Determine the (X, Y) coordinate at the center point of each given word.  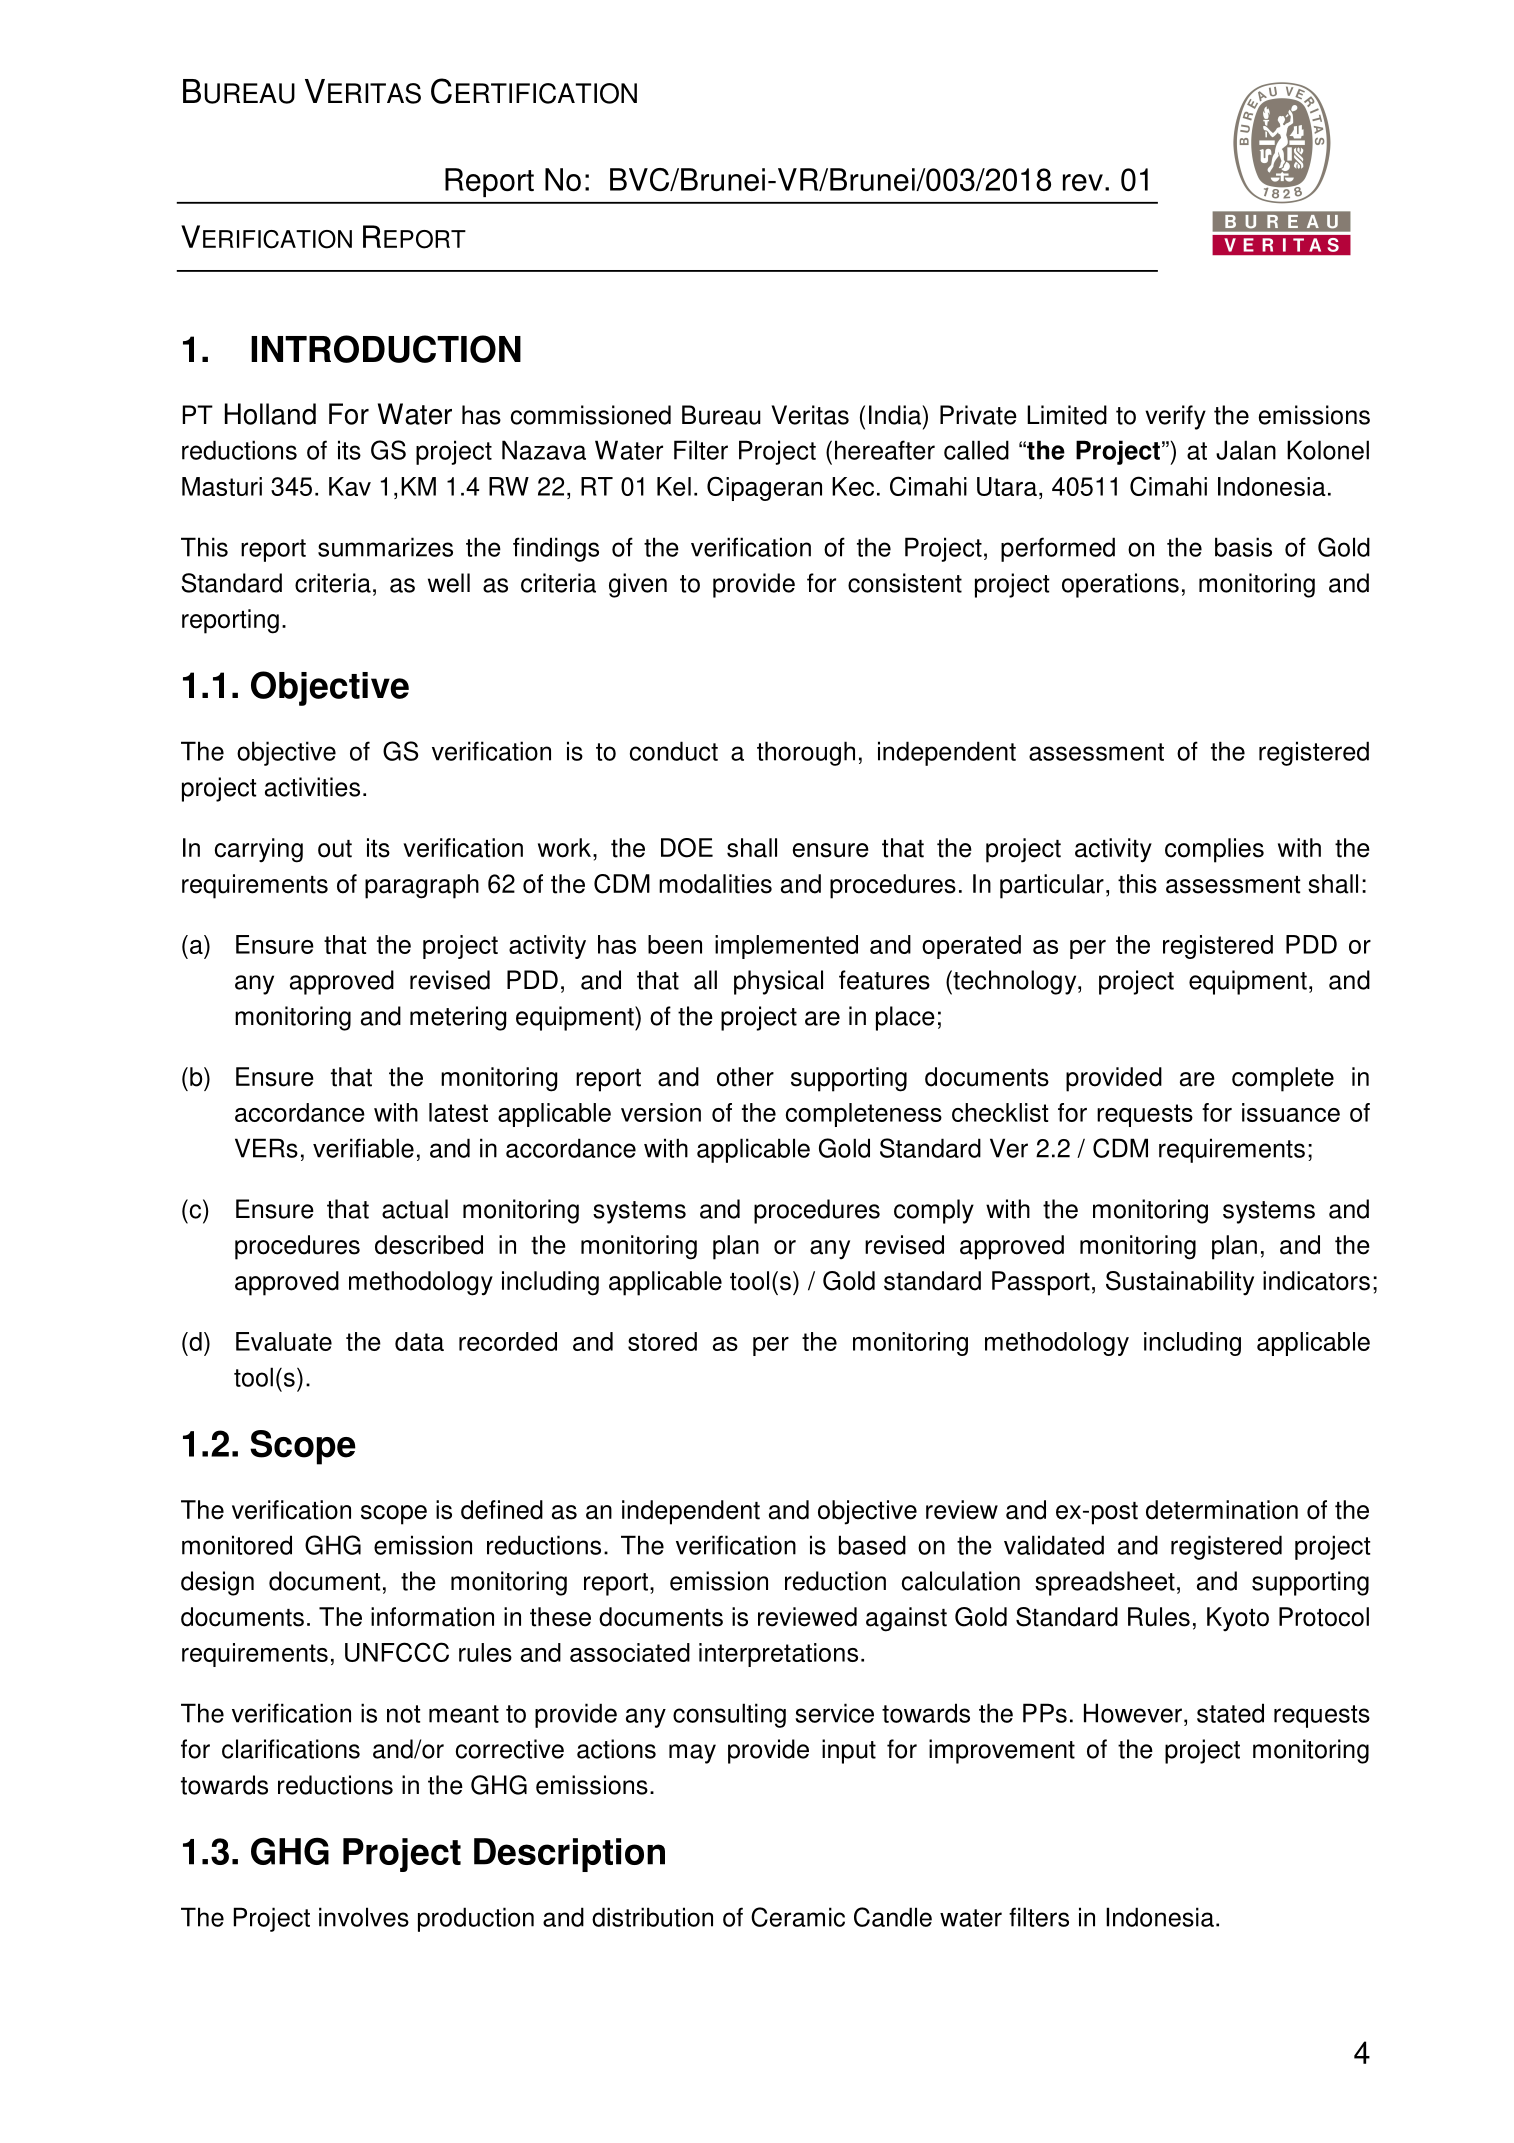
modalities (715, 884)
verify (1175, 417)
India (896, 415)
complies (1214, 850)
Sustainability (1180, 1283)
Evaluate (284, 1341)
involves (364, 1917)
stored (662, 1341)
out (335, 849)
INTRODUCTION (386, 349)
